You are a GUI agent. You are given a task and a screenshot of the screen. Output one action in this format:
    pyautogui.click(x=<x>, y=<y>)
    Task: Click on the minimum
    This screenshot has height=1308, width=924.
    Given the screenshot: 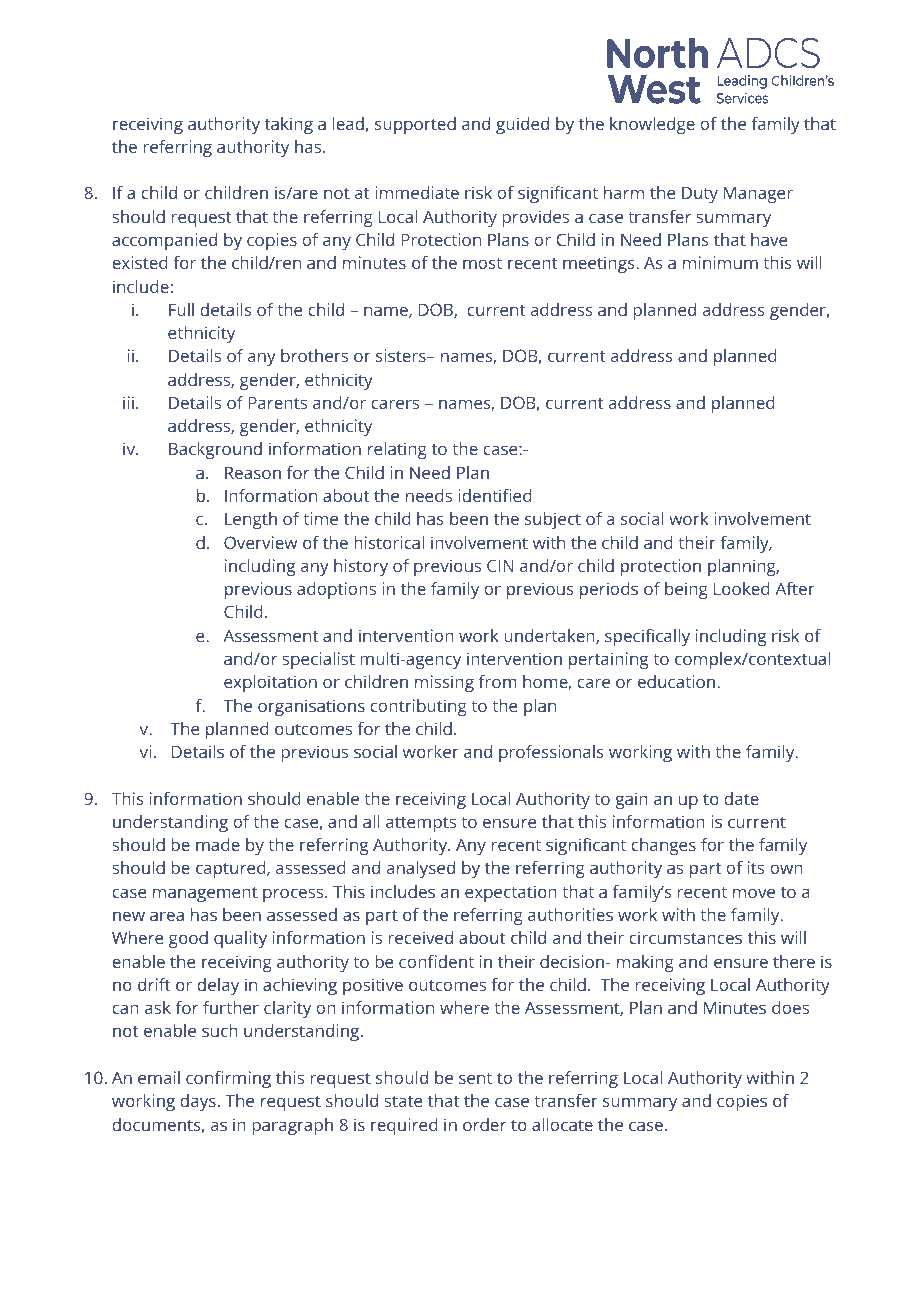 What is the action you would take?
    pyautogui.click(x=720, y=262)
